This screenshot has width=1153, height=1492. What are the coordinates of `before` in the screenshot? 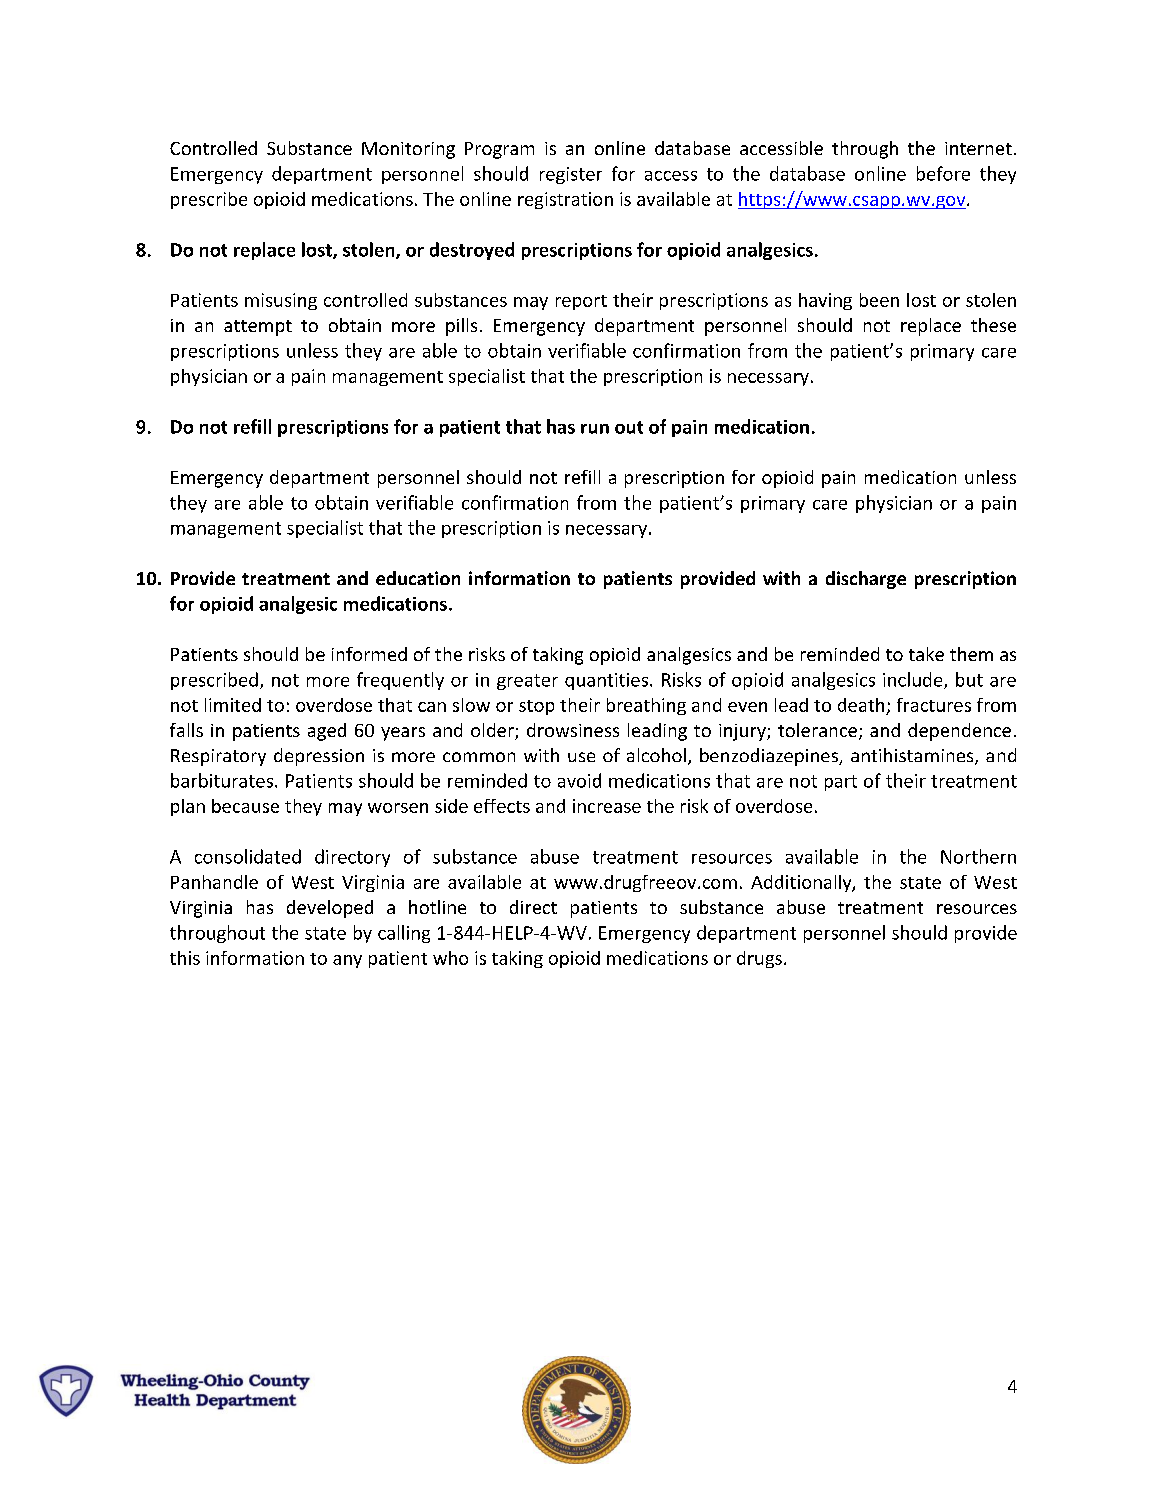 It's located at (943, 173).
